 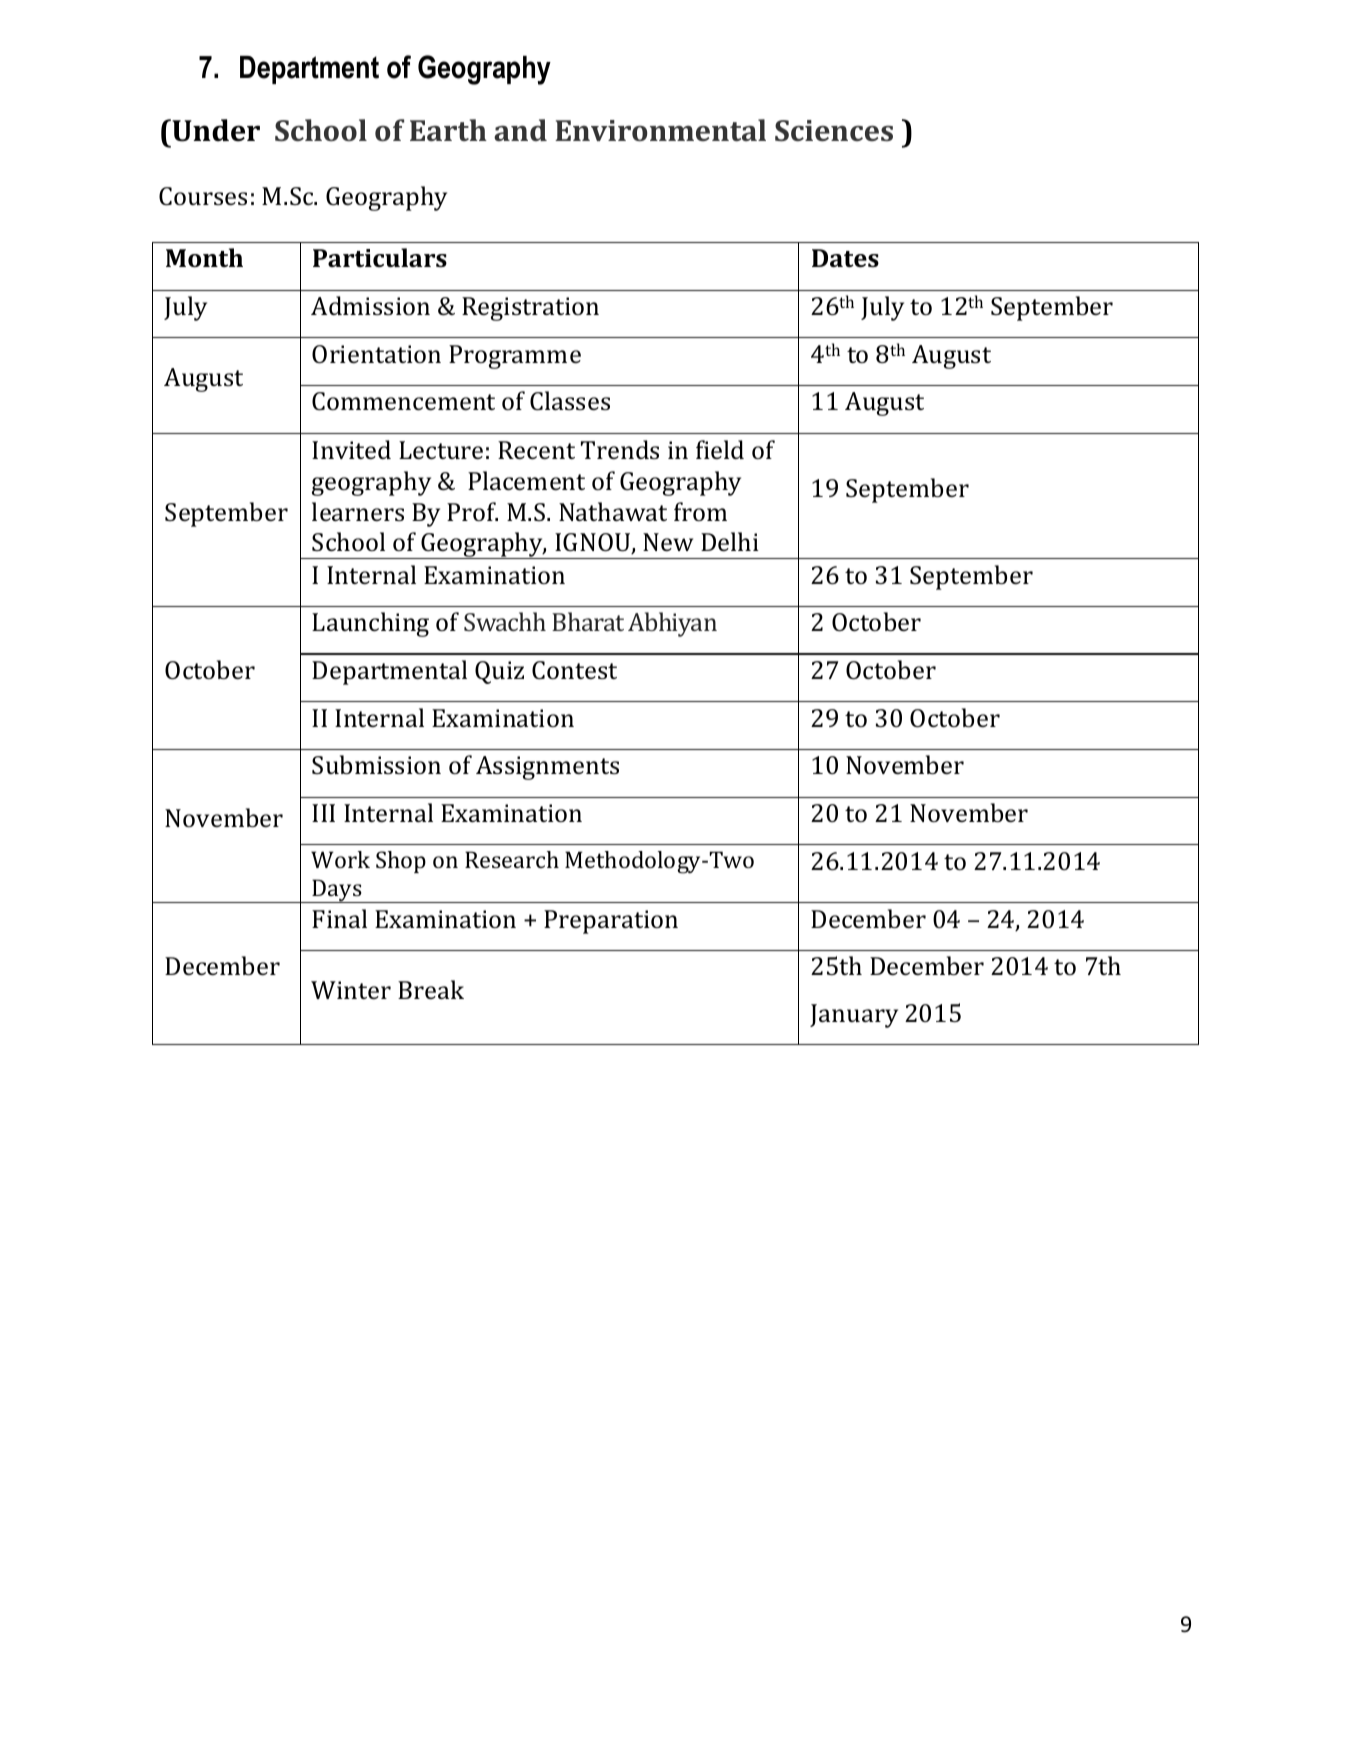 I want to click on Dates, so click(x=845, y=258).
